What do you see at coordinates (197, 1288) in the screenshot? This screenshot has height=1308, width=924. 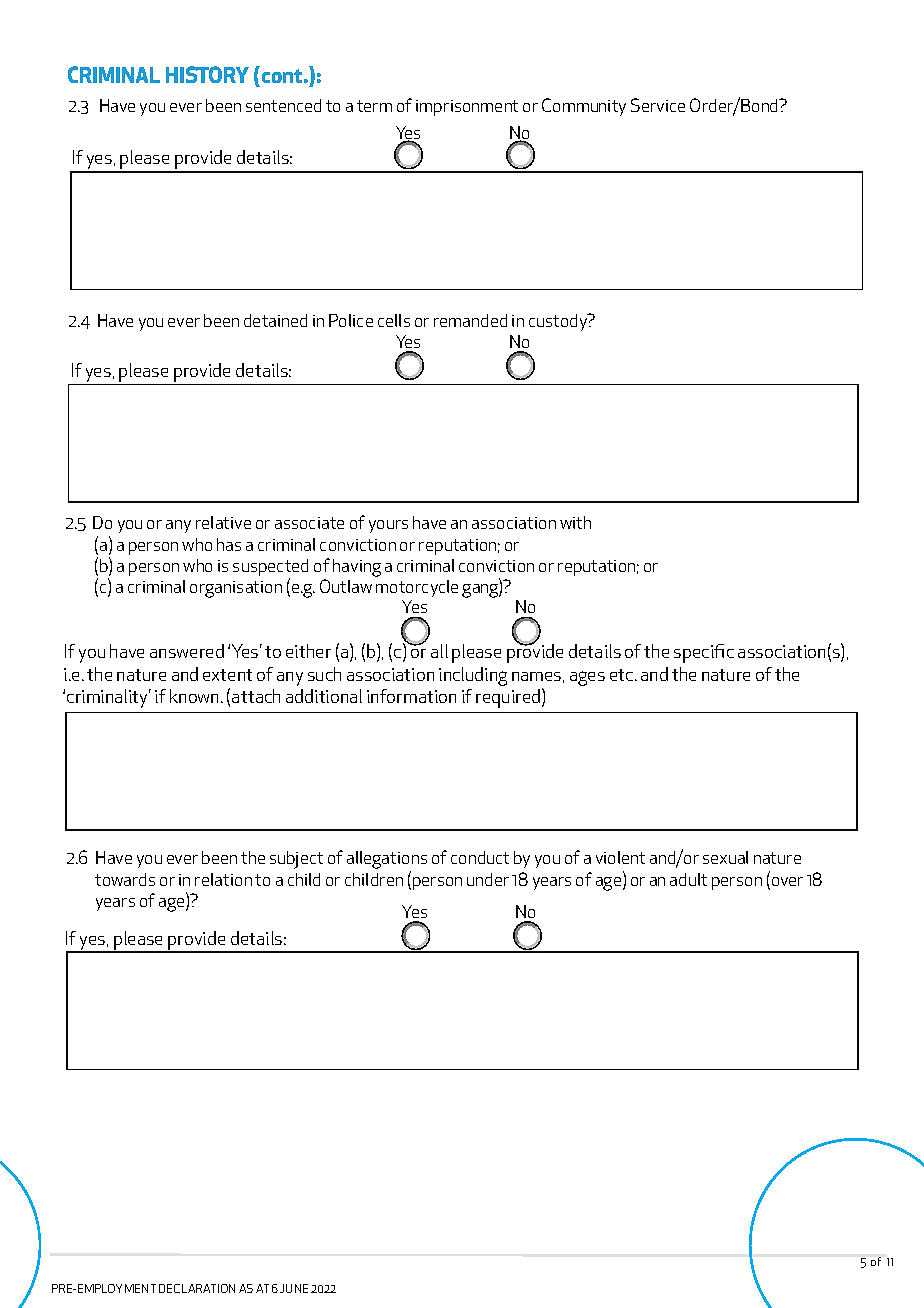 I see `DECLARATION` at bounding box center [197, 1288].
